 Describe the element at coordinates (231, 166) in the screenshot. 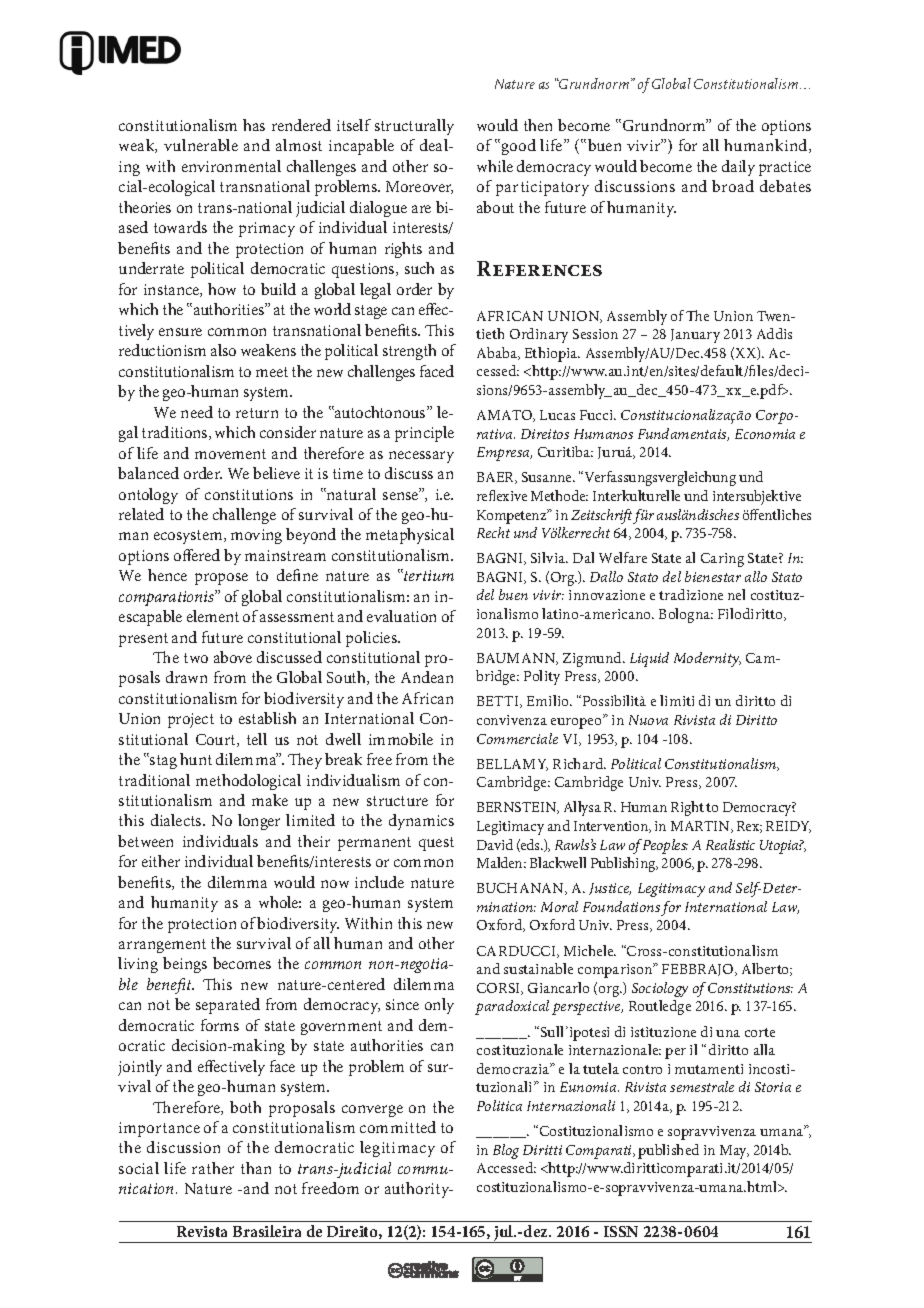

I see `environmental` at that location.
